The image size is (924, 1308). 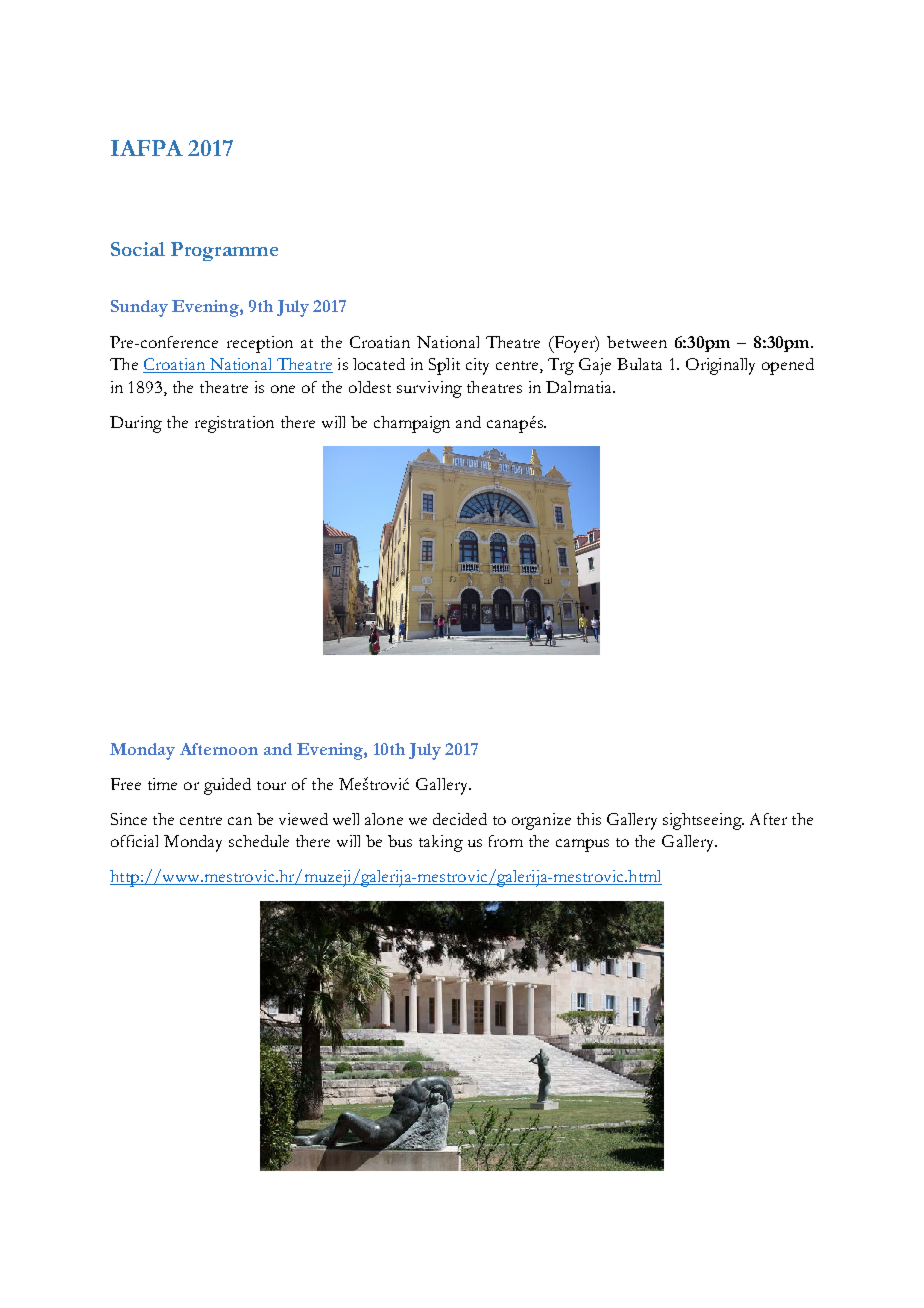 What do you see at coordinates (460, 819) in the page?
I see `decided` at bounding box center [460, 819].
